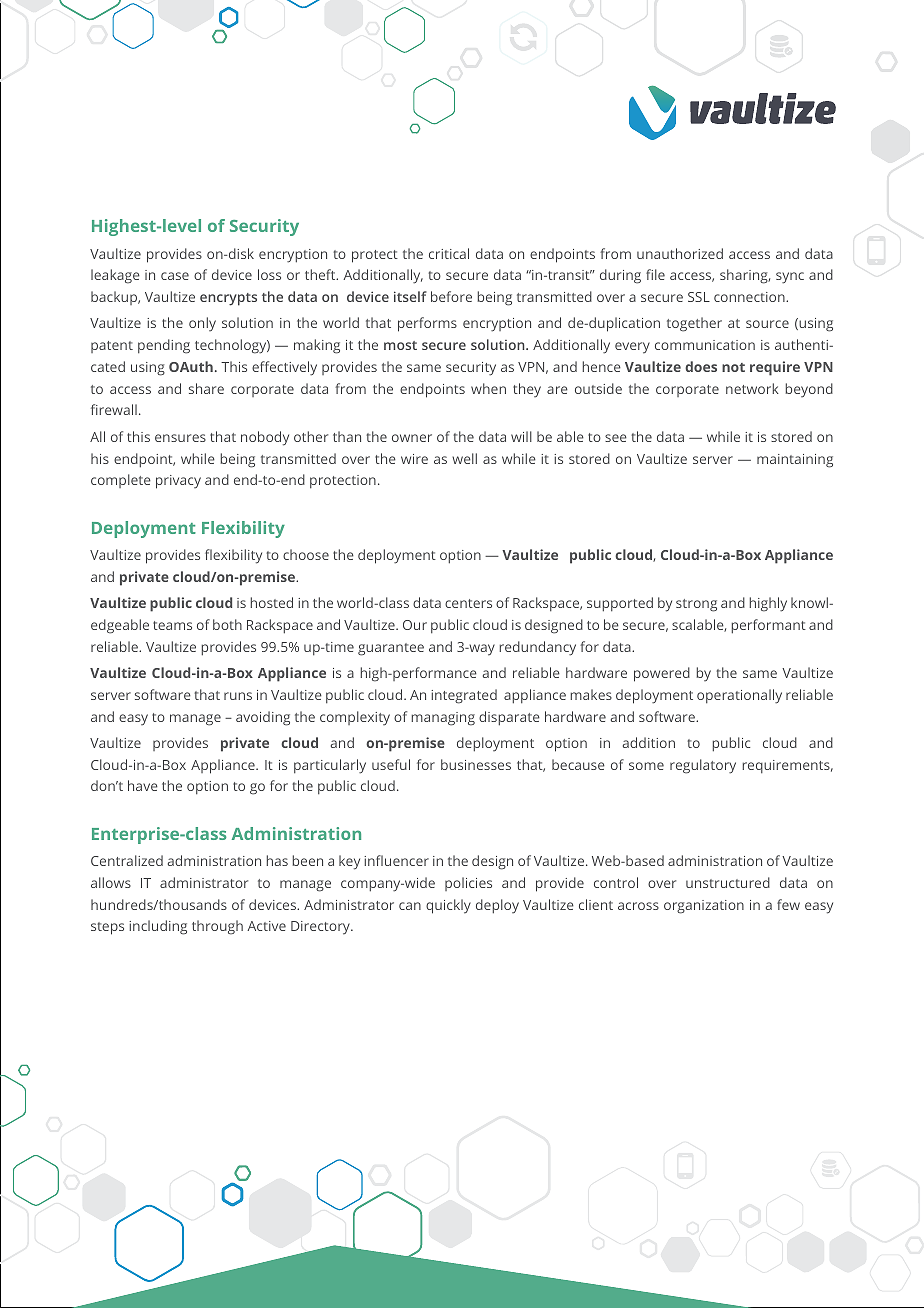 The height and width of the screenshot is (1308, 924). What do you see at coordinates (227, 624) in the screenshot?
I see `both` at bounding box center [227, 624].
